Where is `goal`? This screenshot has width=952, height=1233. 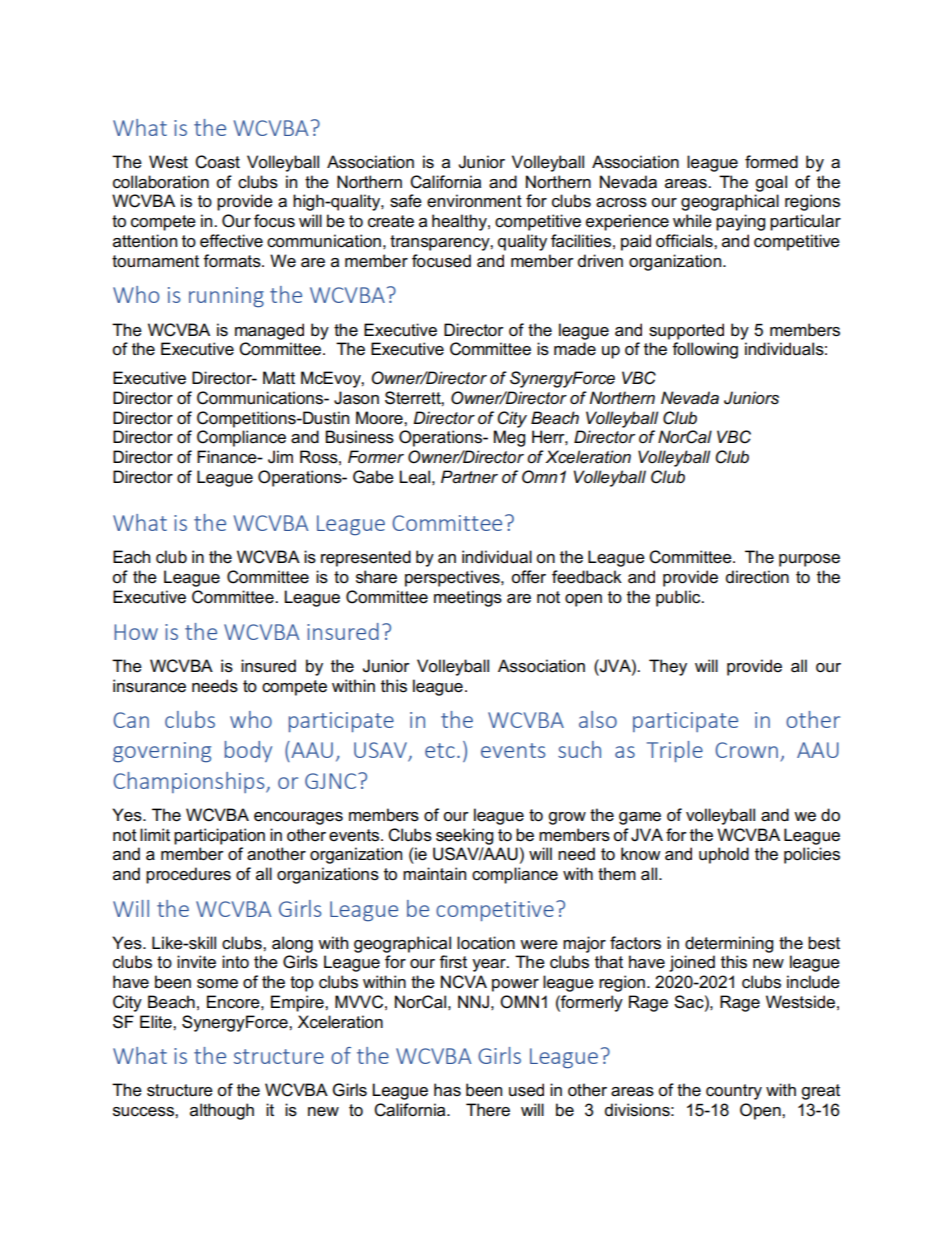
goal is located at coordinates (771, 183).
